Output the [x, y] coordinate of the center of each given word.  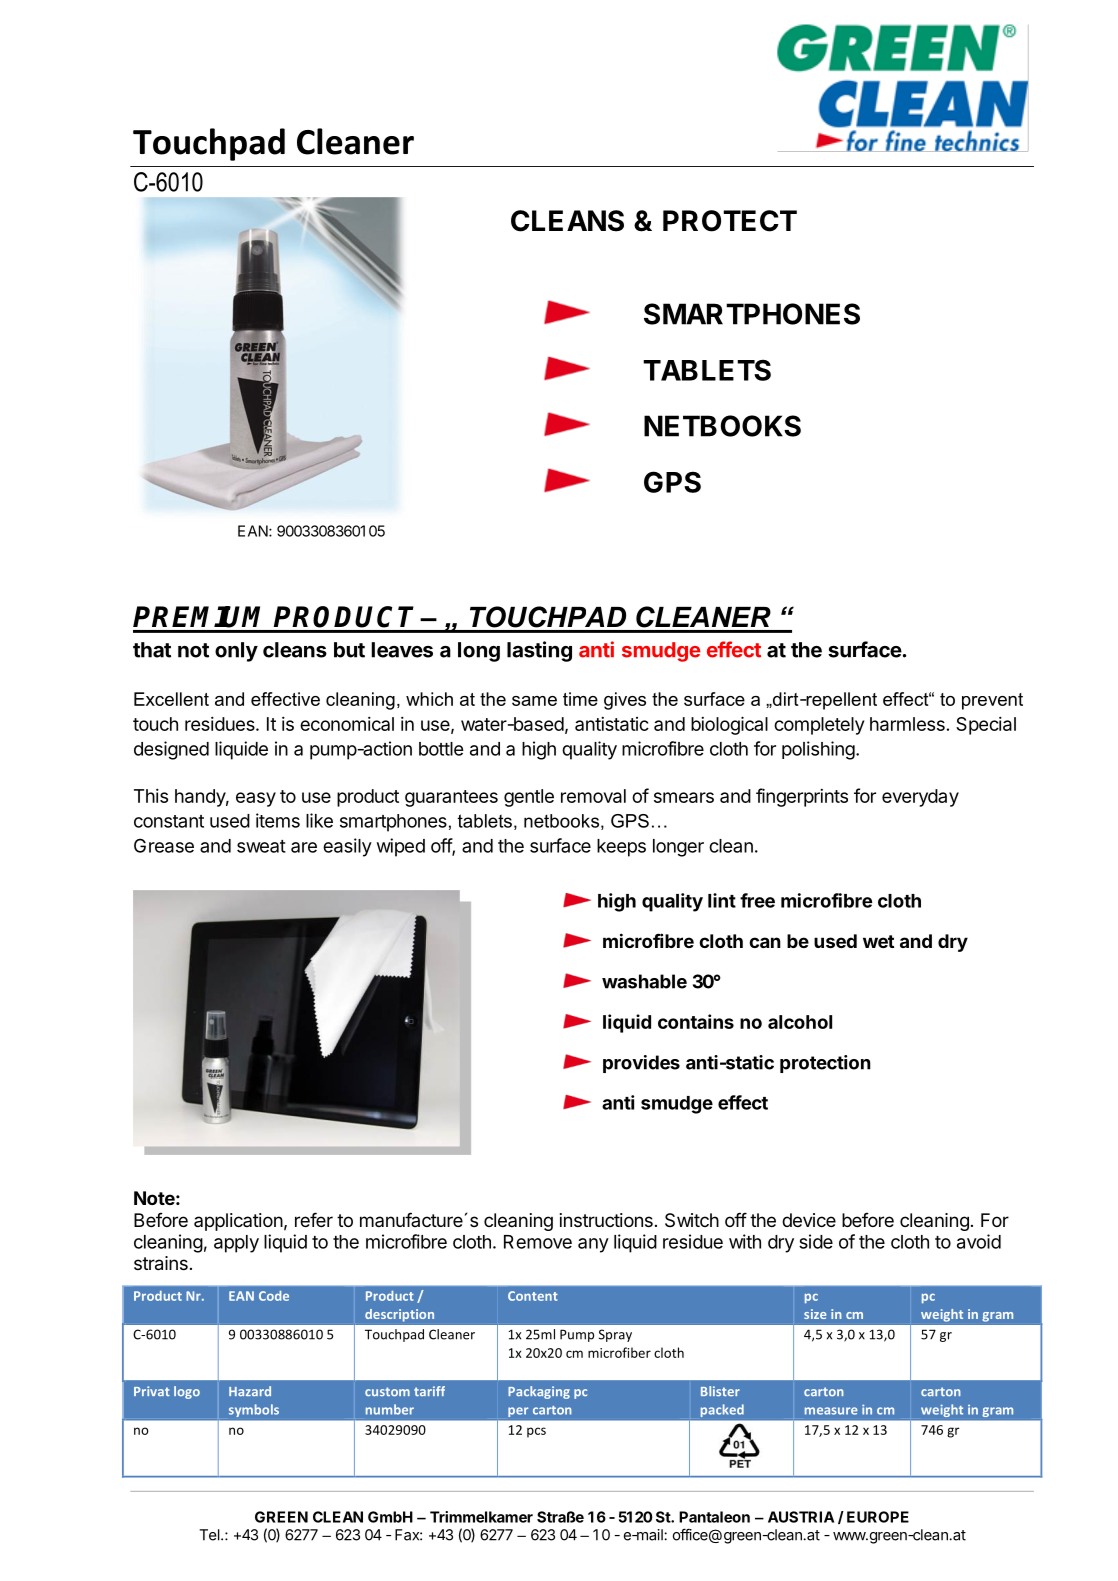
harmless [907, 724]
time [580, 699]
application [238, 1222]
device [809, 1220]
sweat [261, 846]
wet [878, 941]
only [236, 652]
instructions [606, 1220]
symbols [254, 1410]
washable [644, 981]
